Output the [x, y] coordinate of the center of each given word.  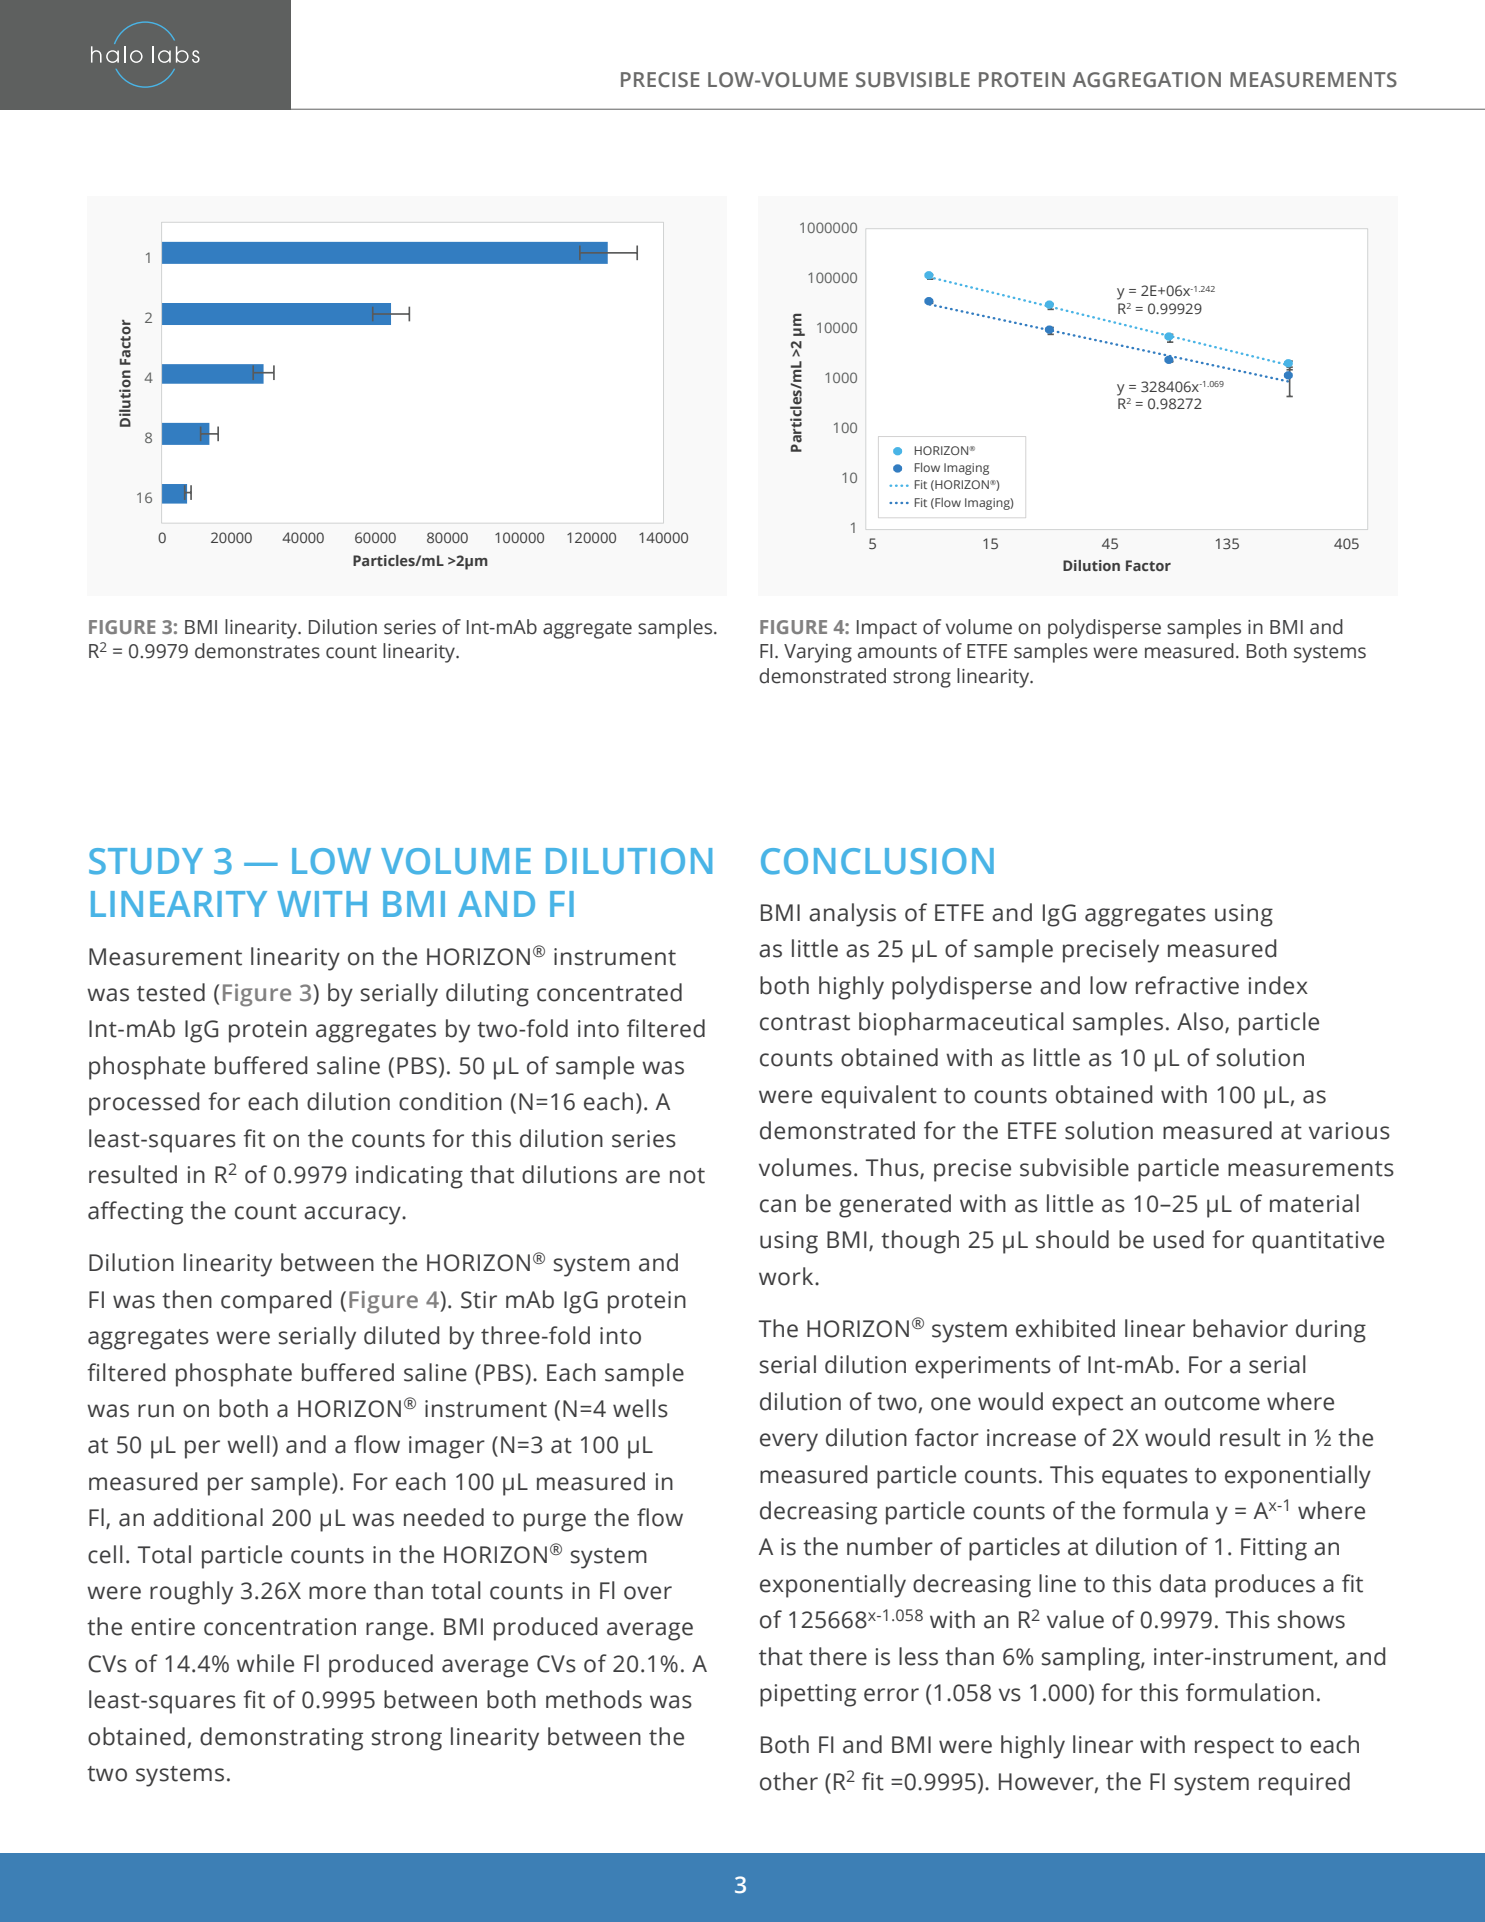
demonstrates [257, 651]
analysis [852, 915]
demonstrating [281, 1739]
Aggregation [1147, 80]
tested [171, 992]
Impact [887, 629]
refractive [1187, 985]
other [789, 1781]
